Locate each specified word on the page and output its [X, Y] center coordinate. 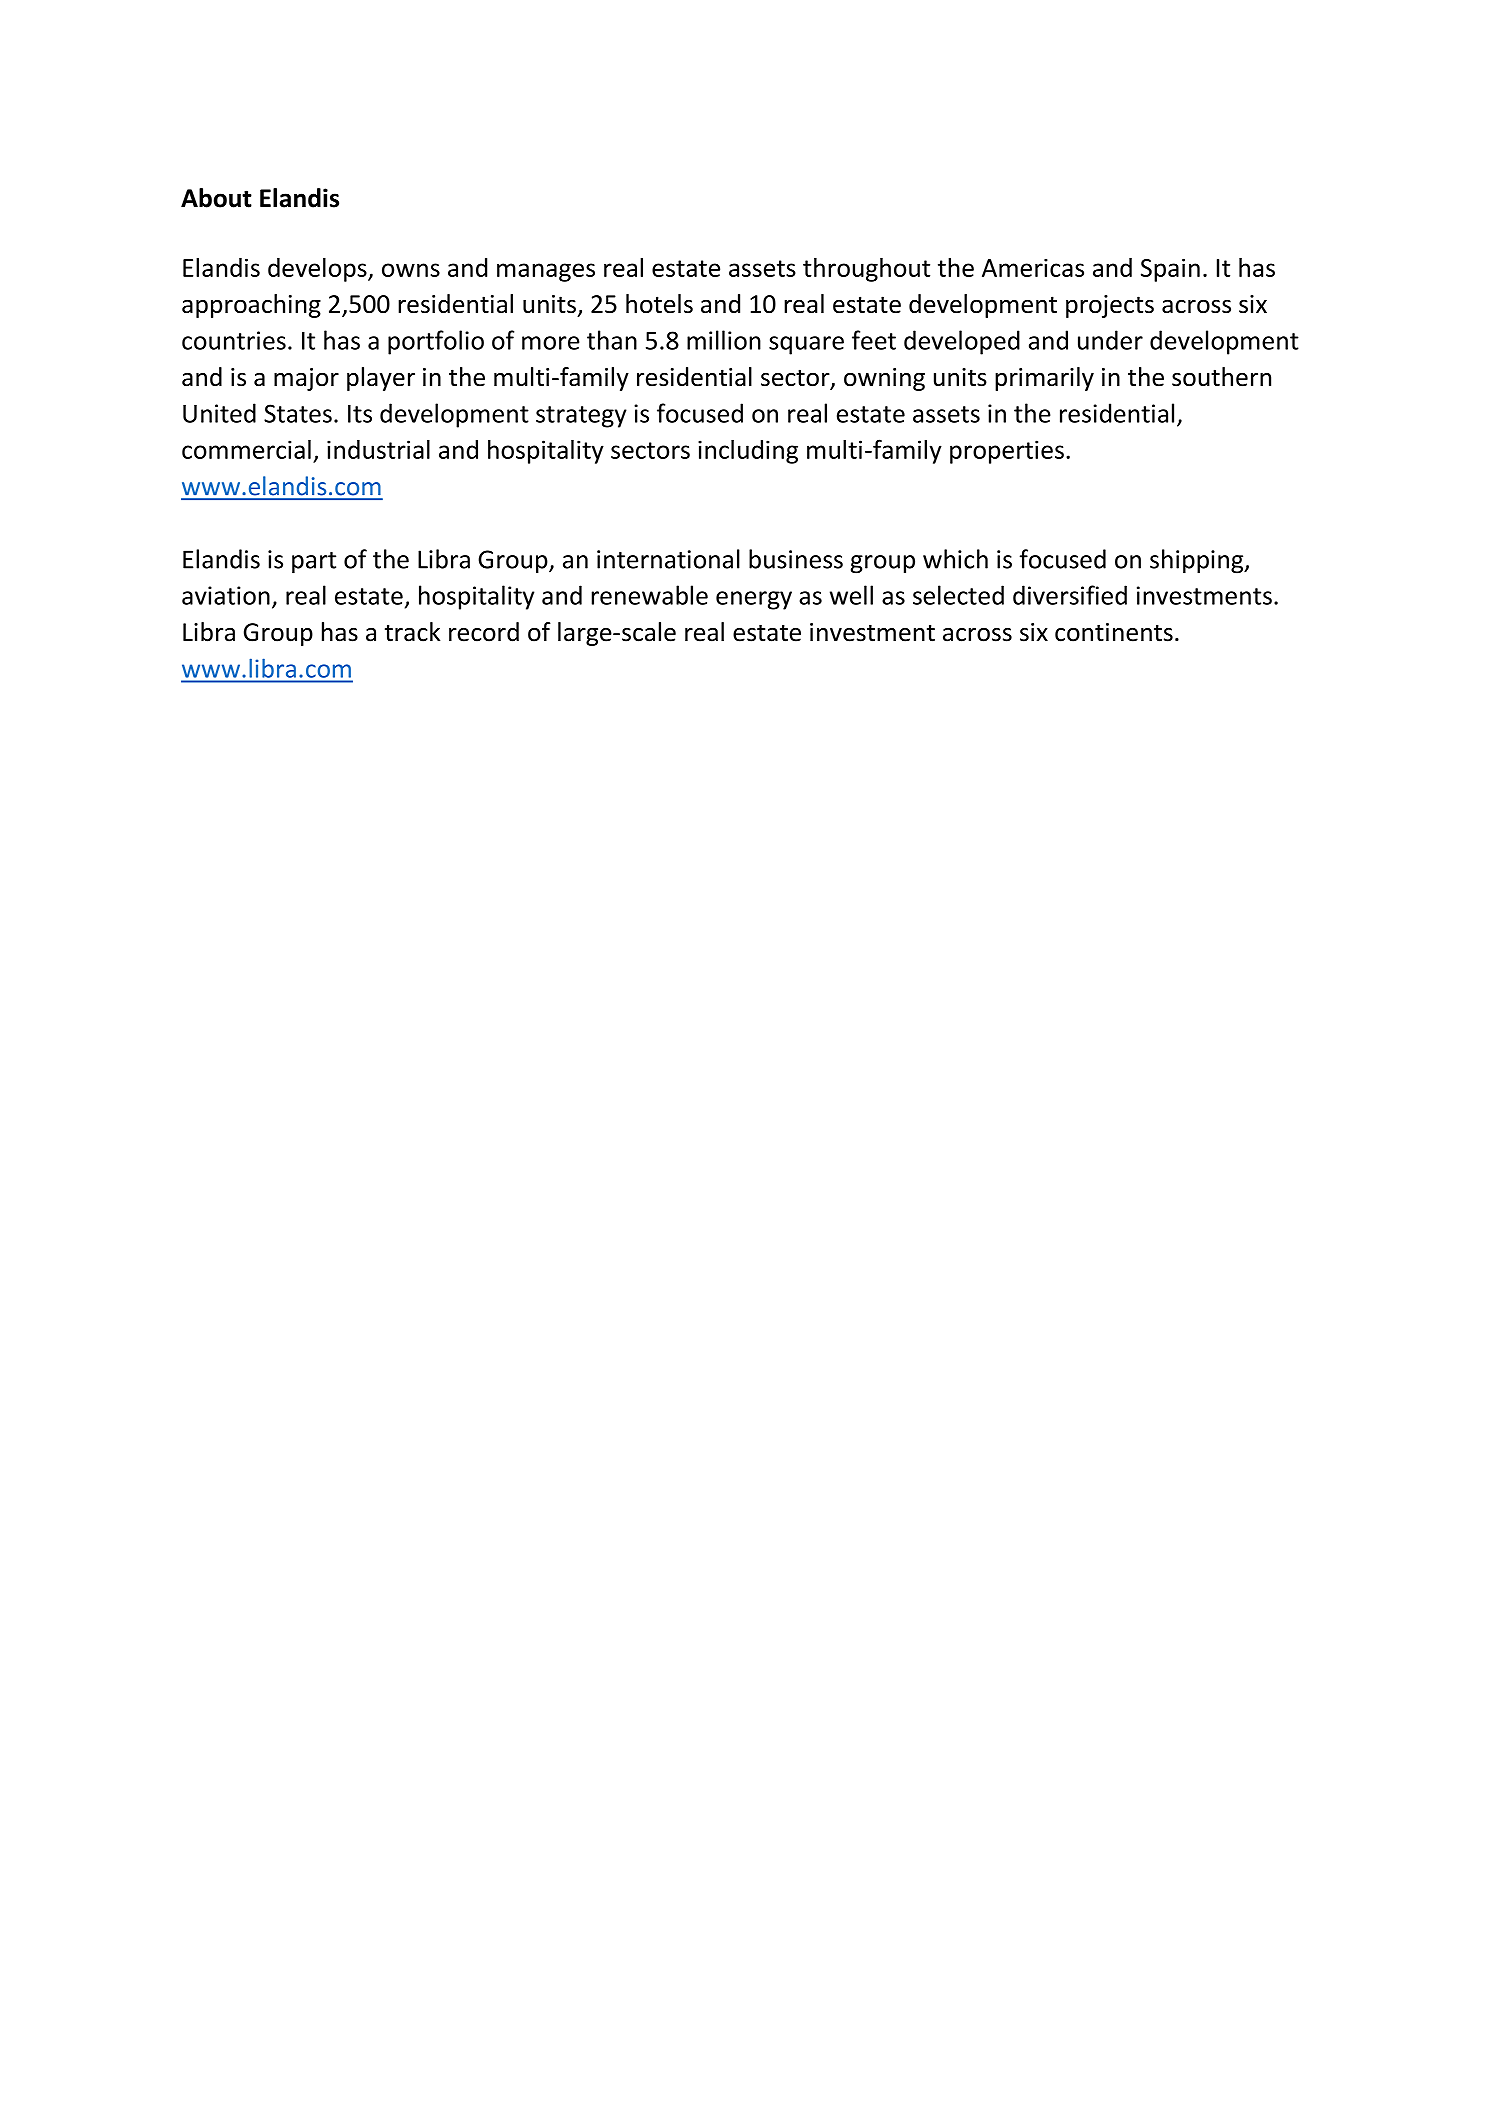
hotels [659, 304]
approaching [251, 306]
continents [1114, 632]
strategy [581, 417]
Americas [1033, 267]
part [314, 563]
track [412, 632]
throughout [866, 270]
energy [754, 600]
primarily [1044, 379]
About [216, 198]
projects [1110, 306]
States [298, 413]
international [668, 559]
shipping [1198, 561]
